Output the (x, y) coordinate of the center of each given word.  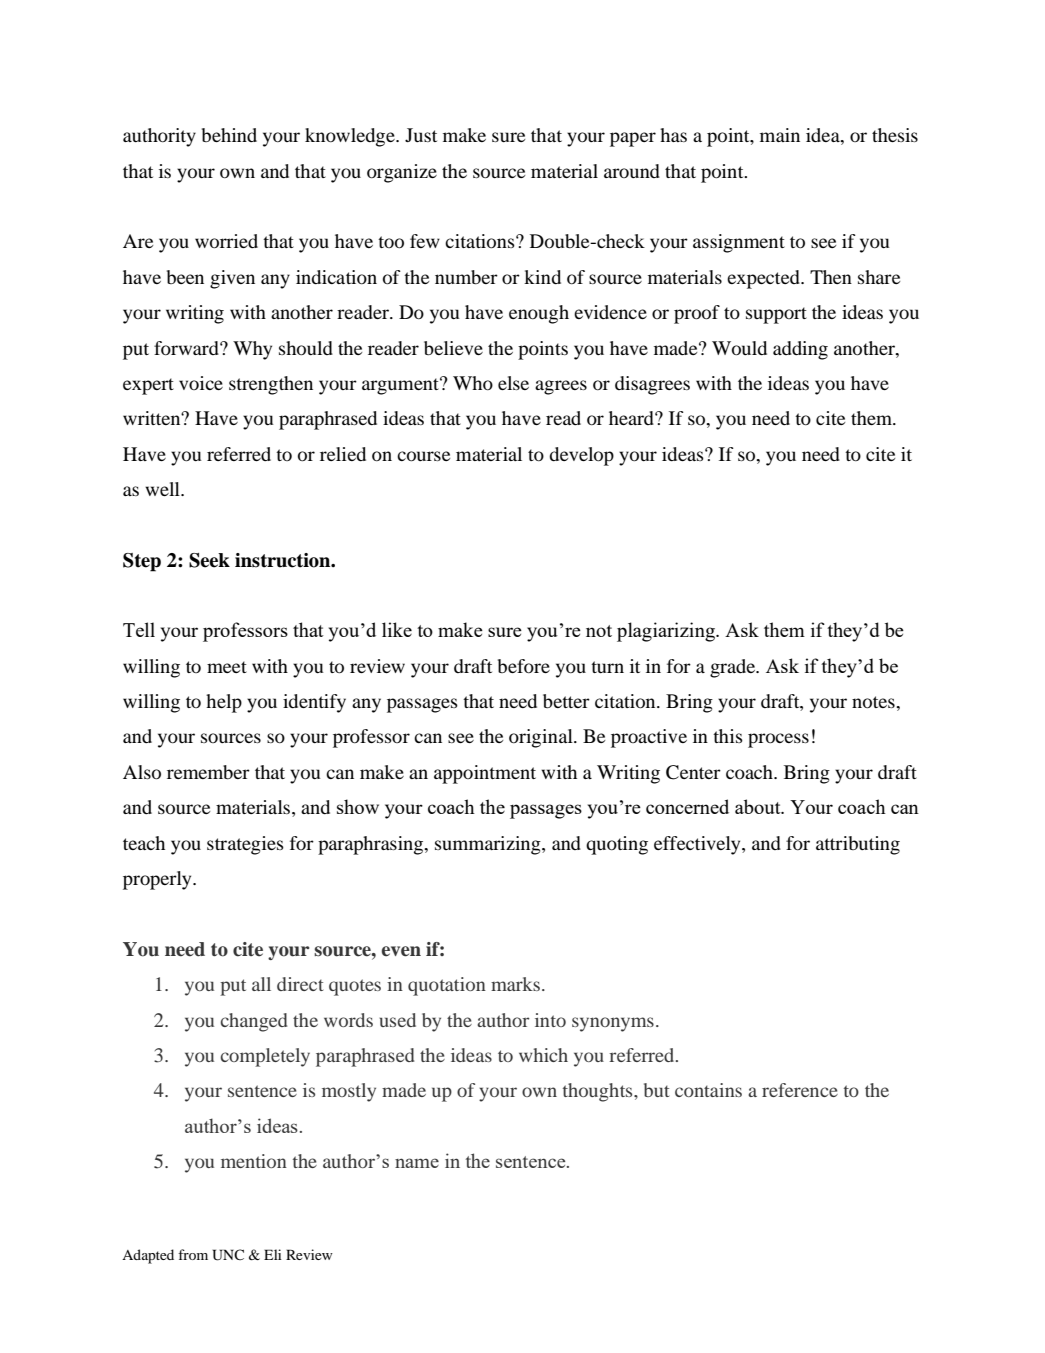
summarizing (489, 845)
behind (229, 135)
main (780, 135)
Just (421, 135)
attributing (858, 845)
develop (581, 456)
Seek (209, 560)
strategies (245, 845)
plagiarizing (667, 632)
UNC (228, 1255)
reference (800, 1090)
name (417, 1163)
